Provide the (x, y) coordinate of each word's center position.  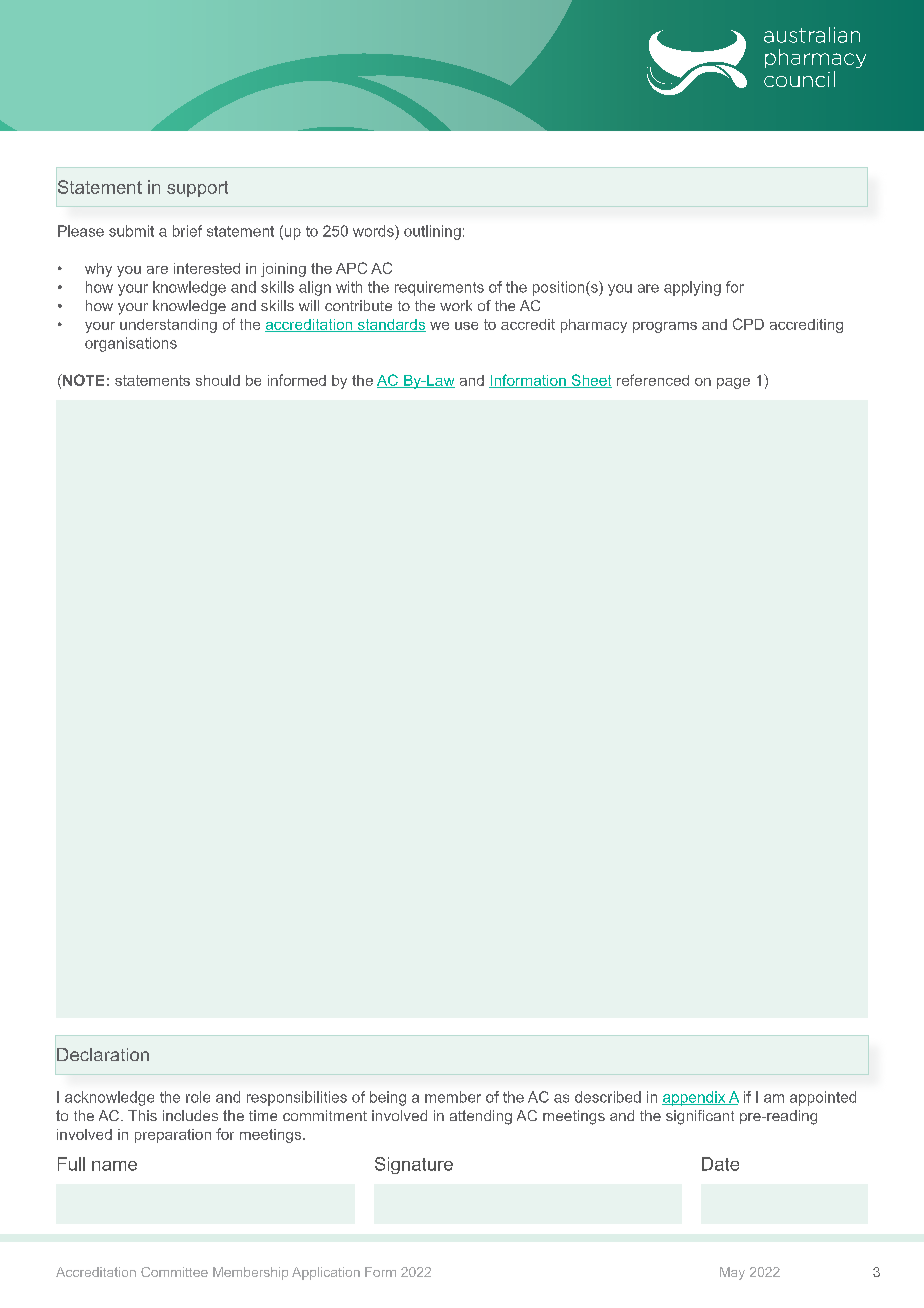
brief (187, 231)
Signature (414, 1165)
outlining (432, 232)
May (732, 1273)
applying (692, 288)
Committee (174, 1272)
